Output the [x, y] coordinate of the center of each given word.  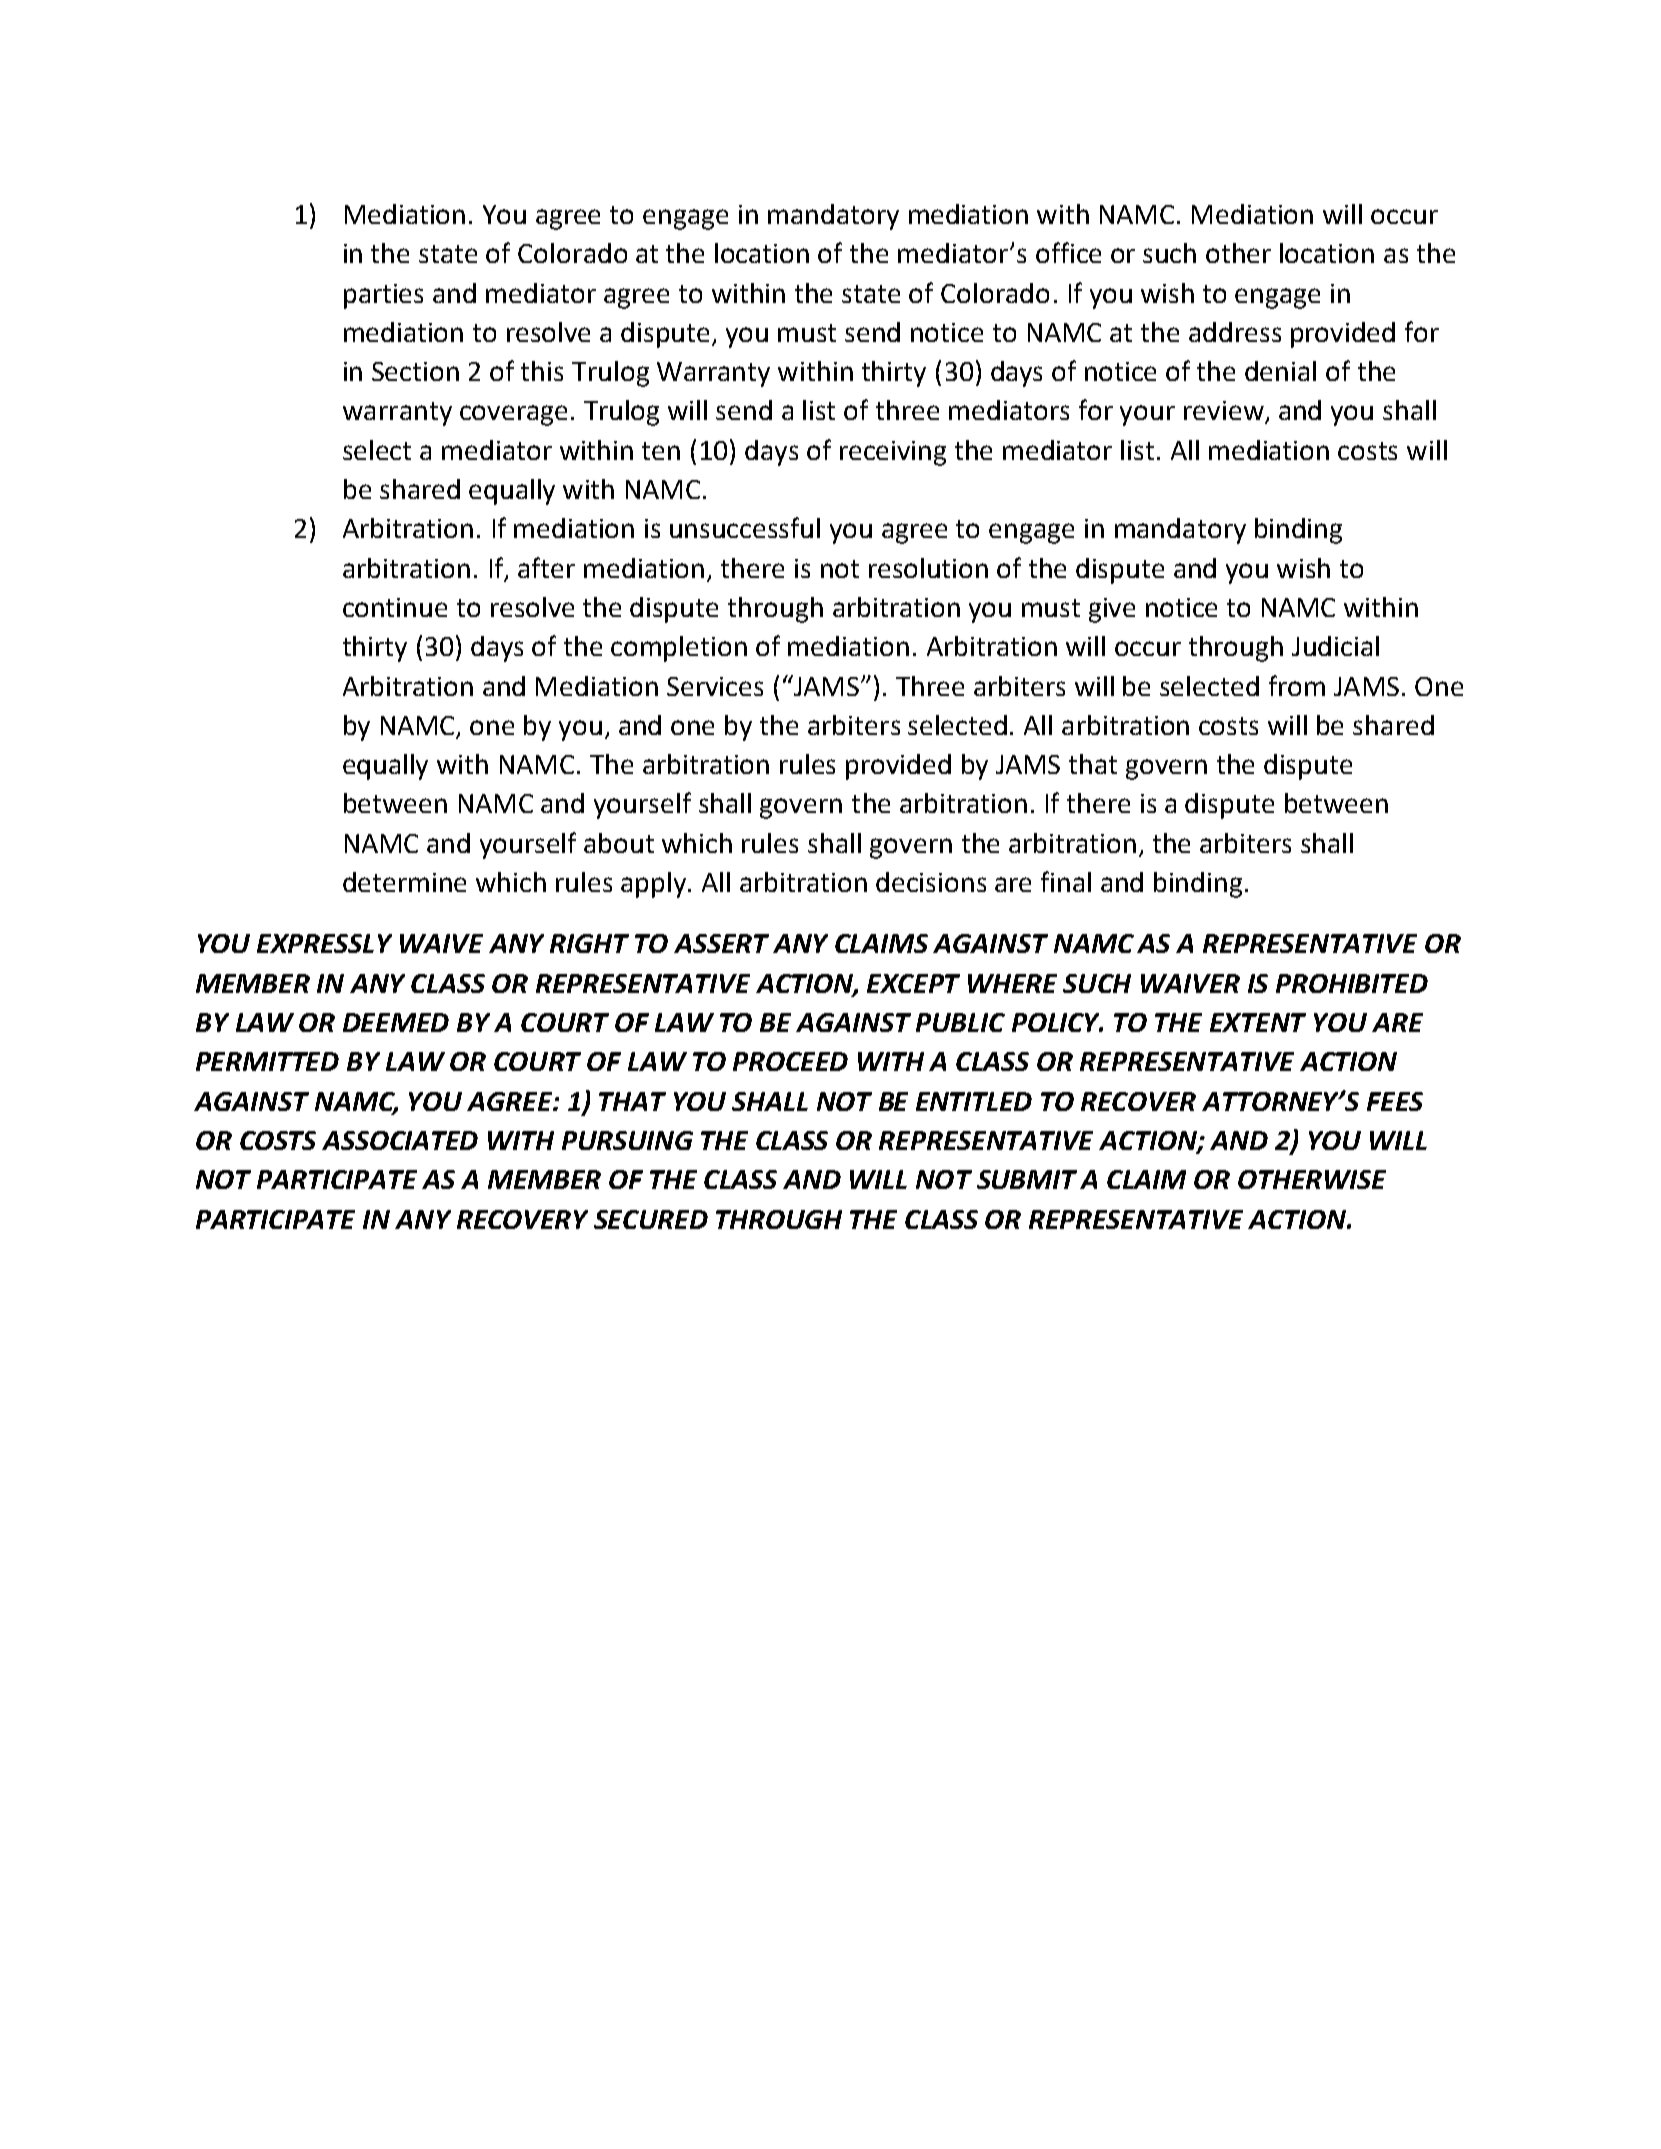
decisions [931, 882]
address [1235, 332]
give [1112, 610]
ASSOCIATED [400, 1140]
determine [404, 882]
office [1068, 252]
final [1066, 881]
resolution [928, 568]
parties [383, 296]
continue [395, 607]
